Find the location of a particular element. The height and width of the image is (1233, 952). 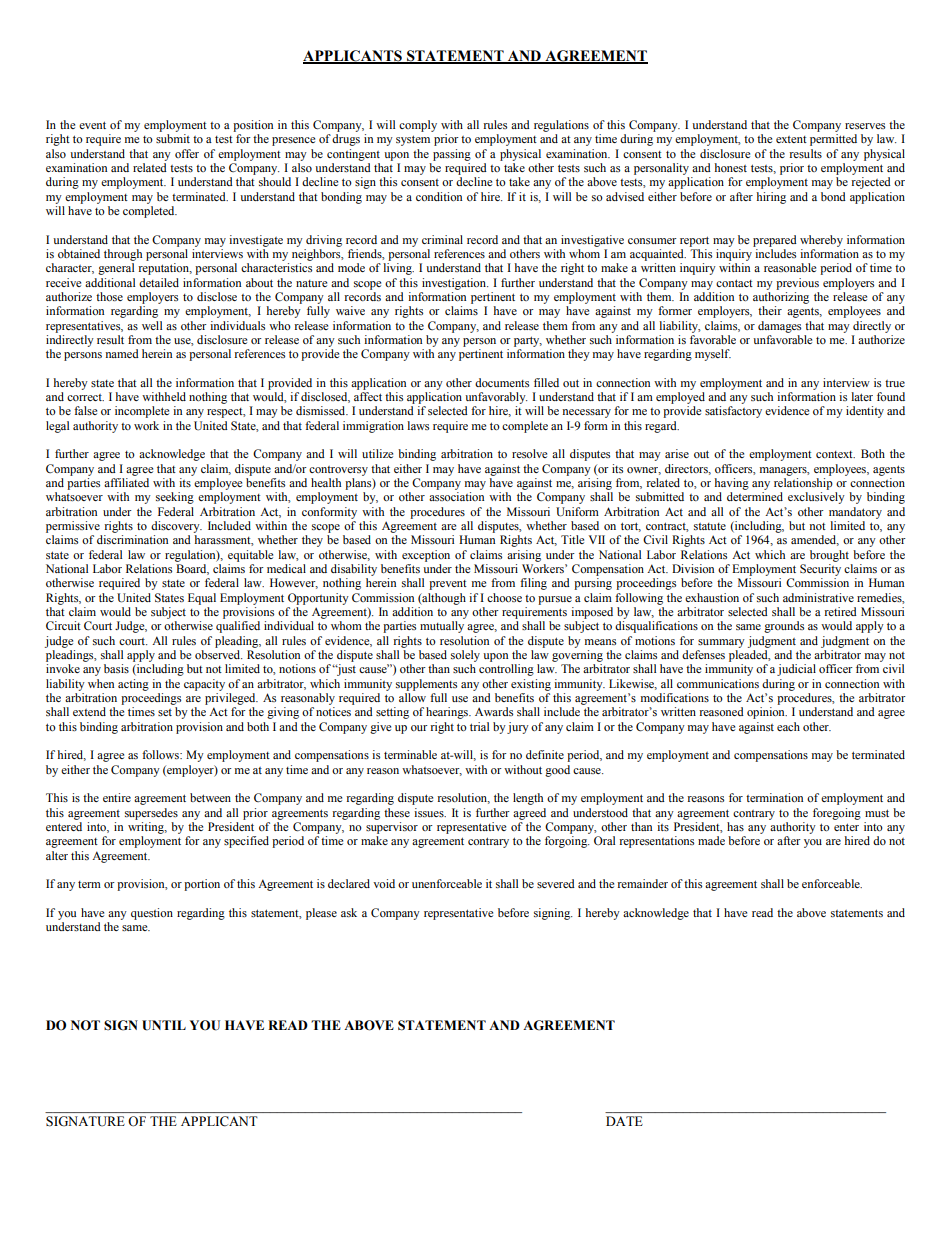

UNTIL is located at coordinates (164, 1025).
